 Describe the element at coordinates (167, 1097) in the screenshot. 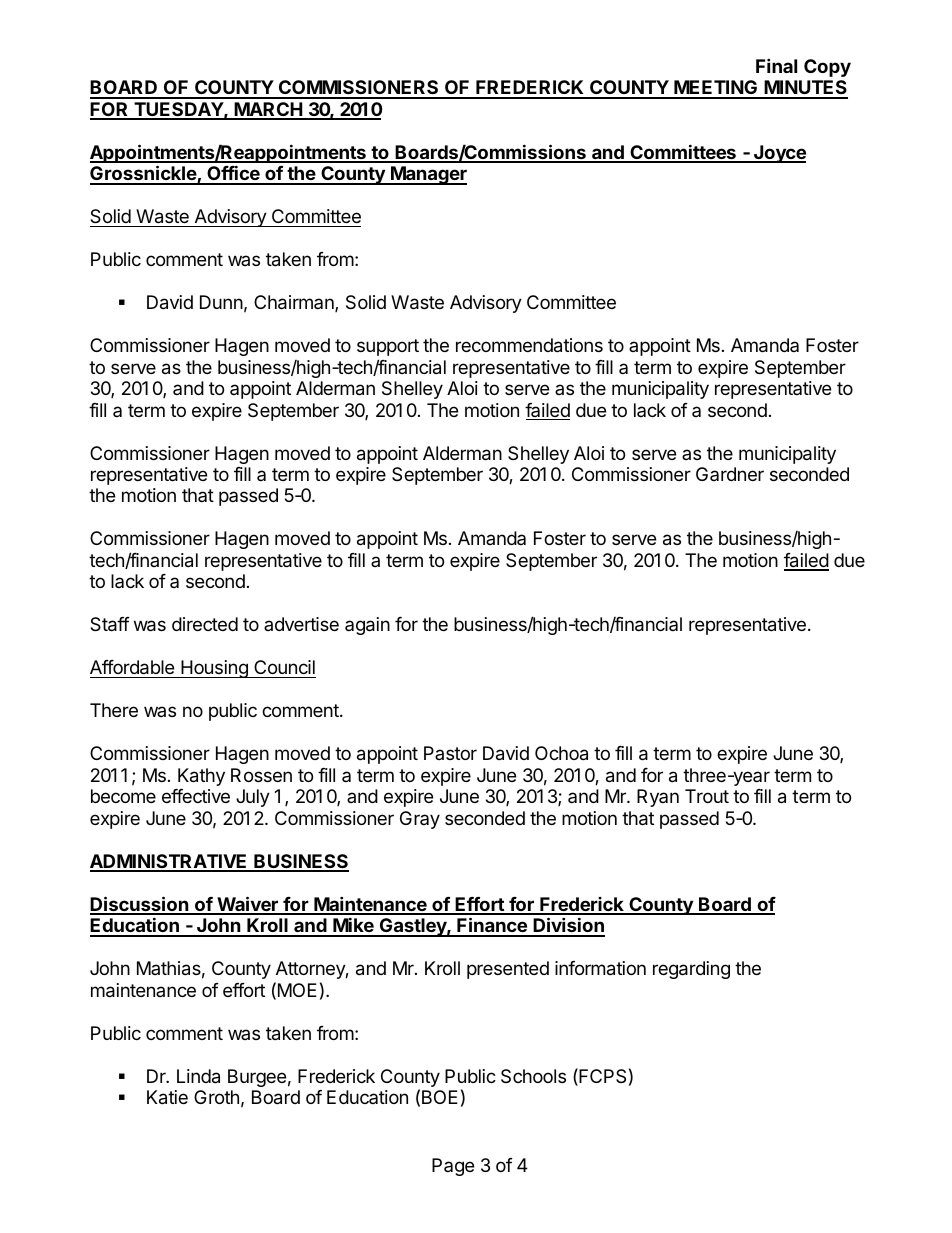

I see `Katie` at that location.
